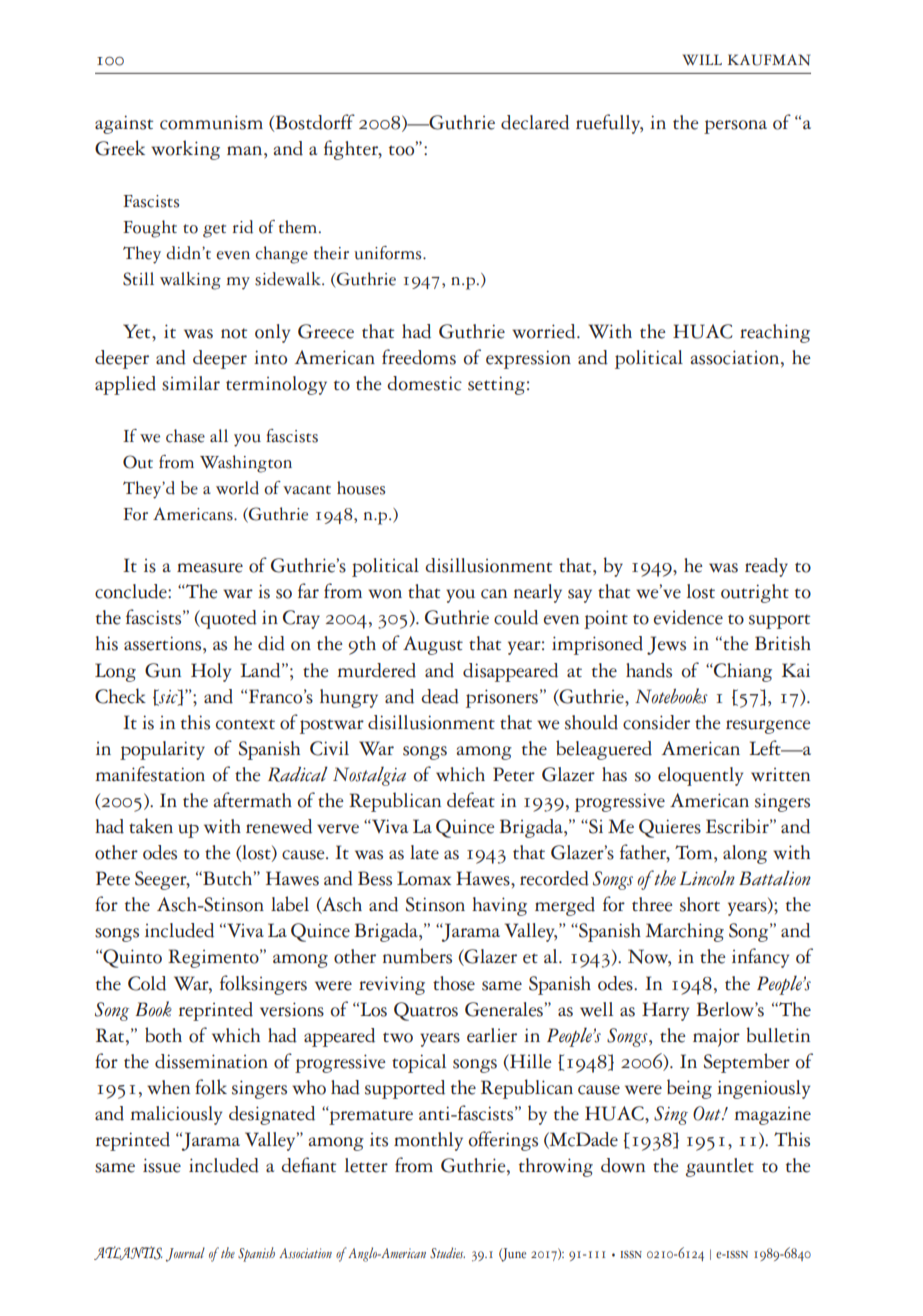 This screenshot has height=1316, width=923. I want to click on Studies, so click(447, 1253).
